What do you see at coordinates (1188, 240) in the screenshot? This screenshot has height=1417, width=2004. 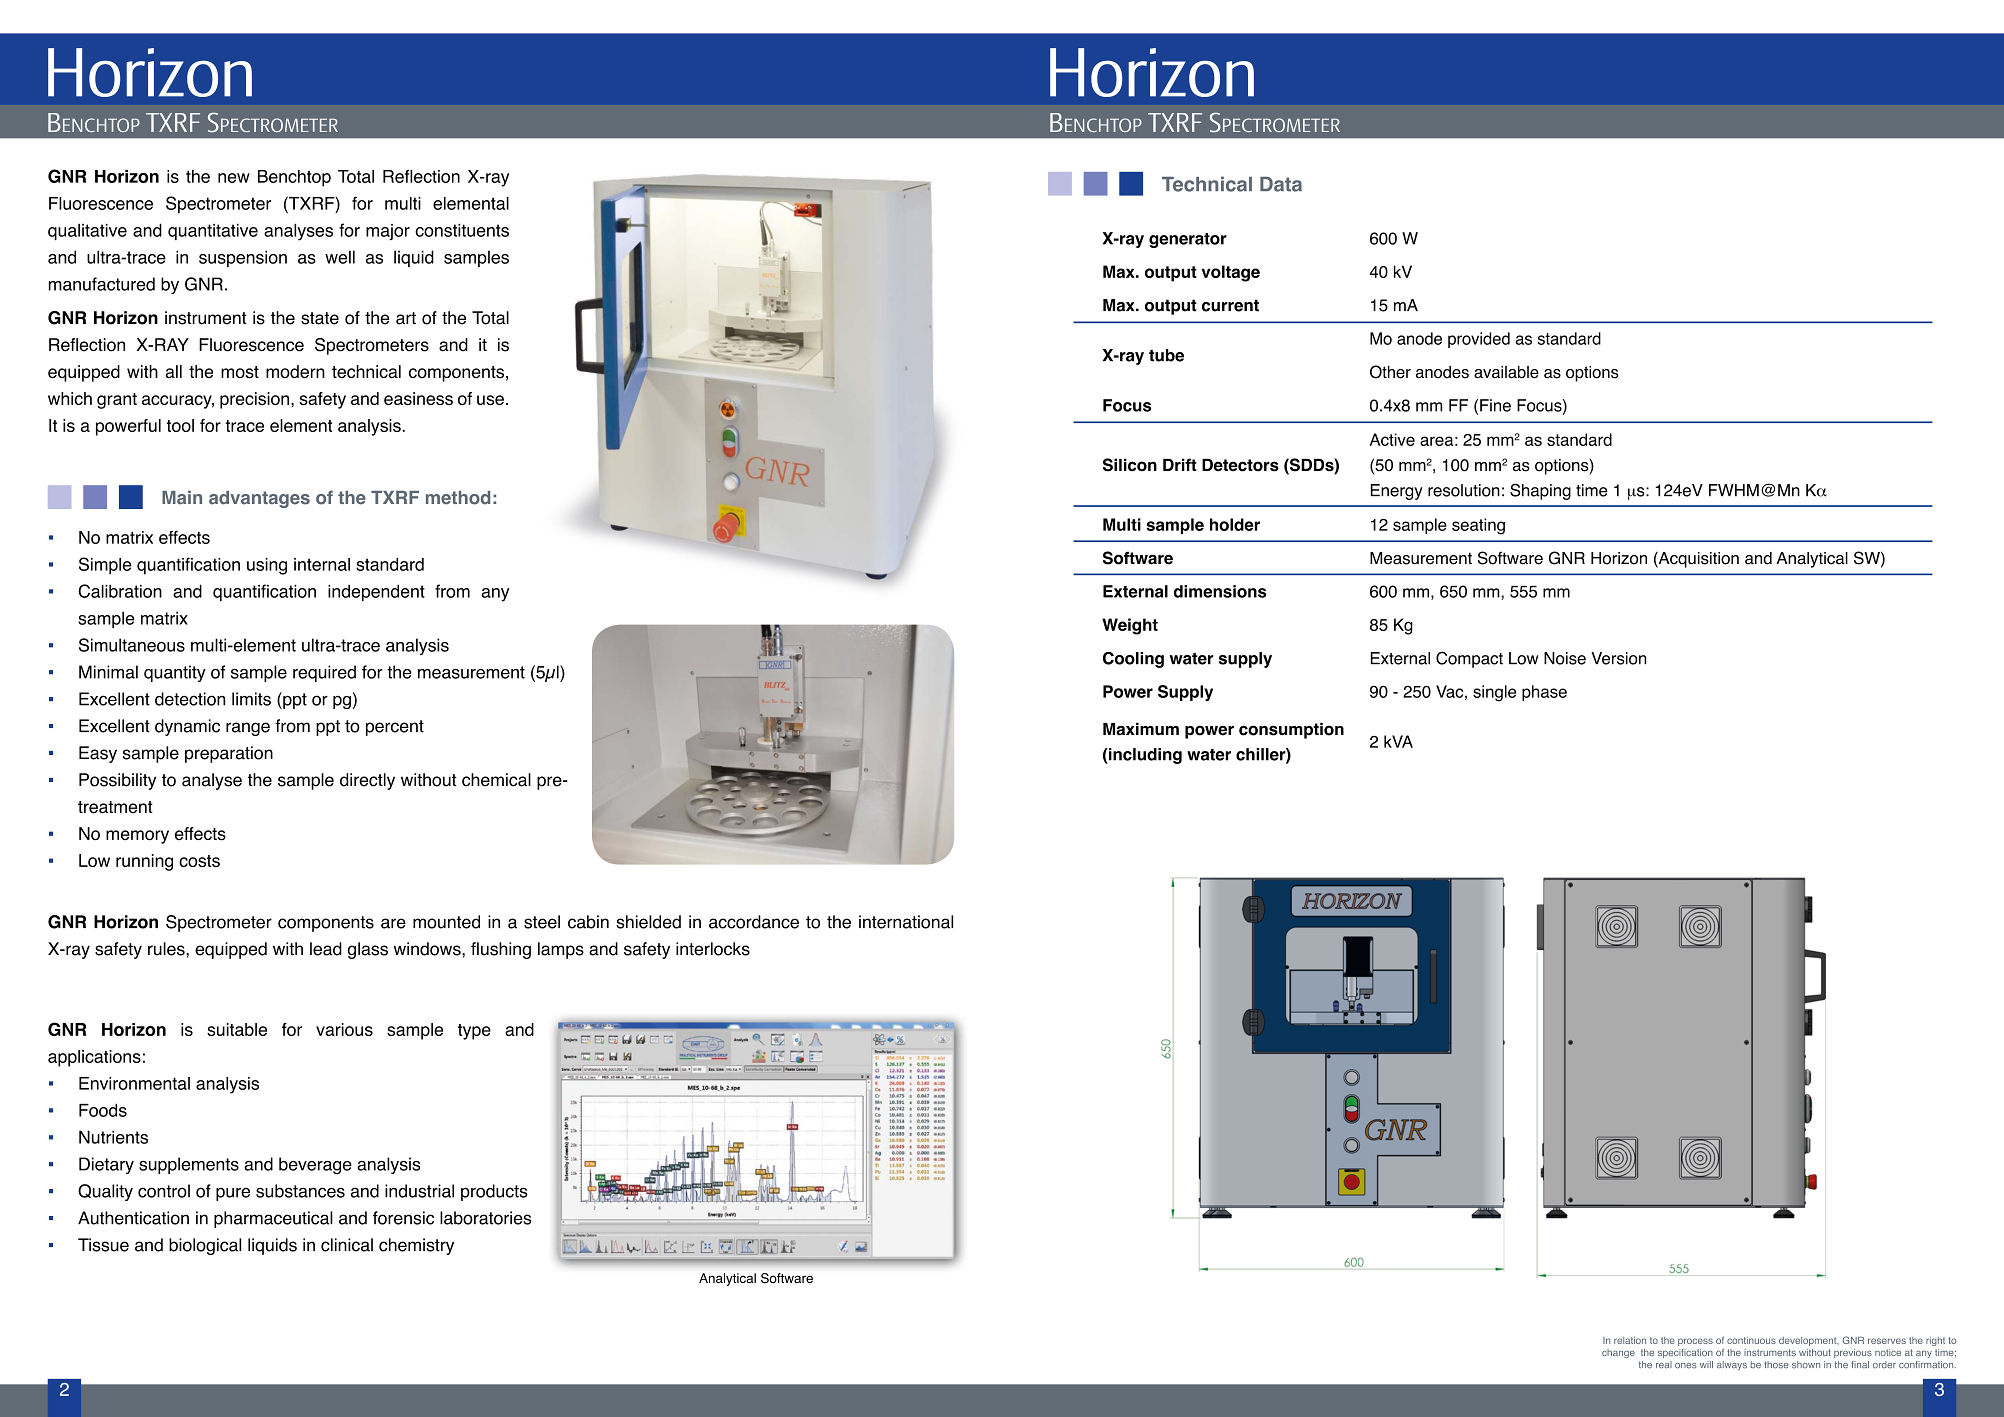 I see `generator` at bounding box center [1188, 240].
